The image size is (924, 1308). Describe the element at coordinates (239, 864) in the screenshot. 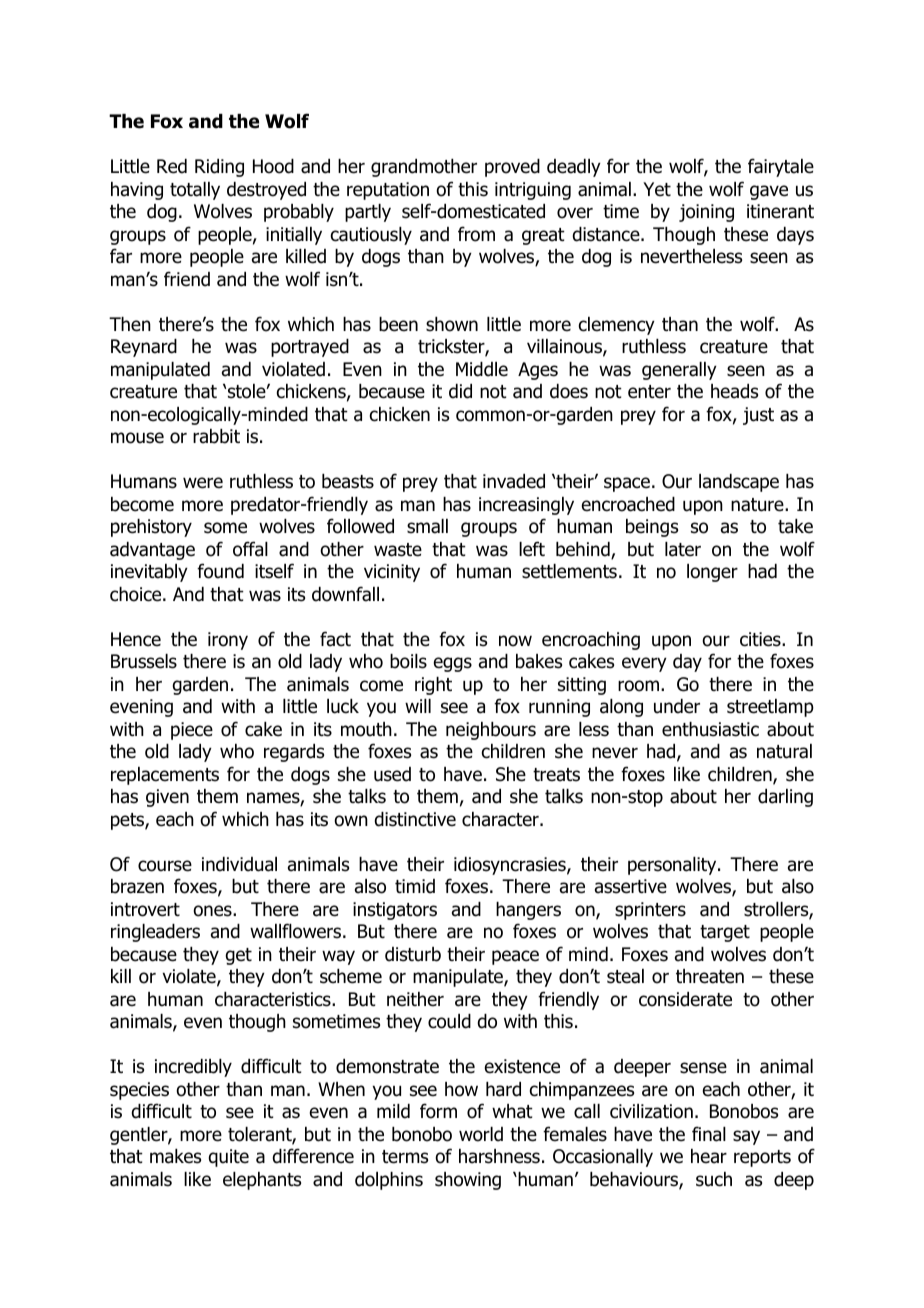

I see `individual` at that location.
